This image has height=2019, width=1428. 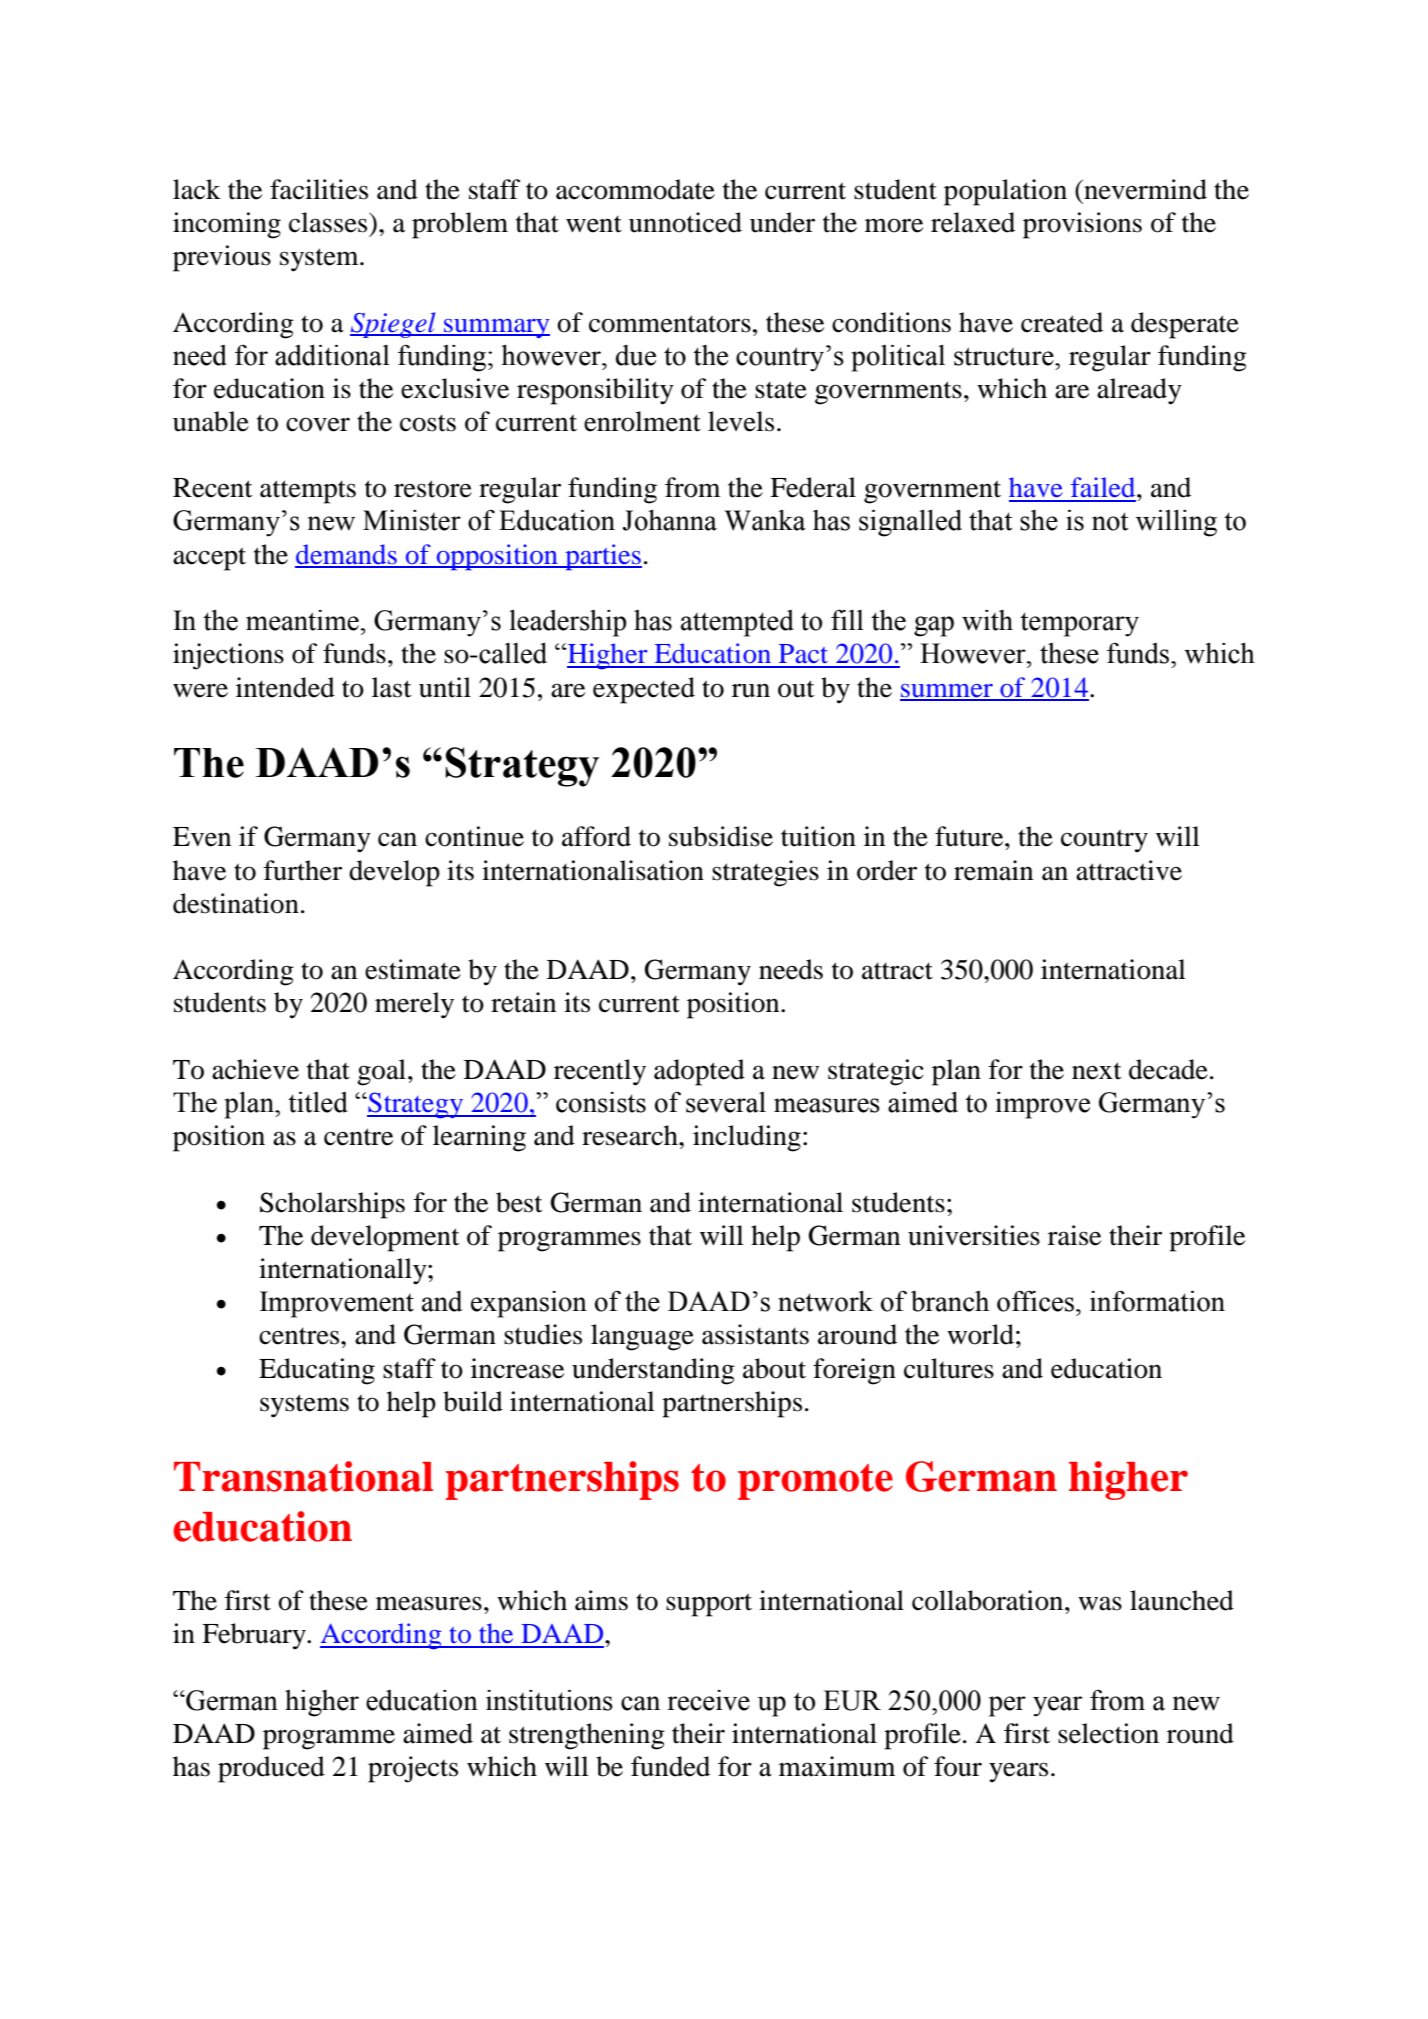 I want to click on attempted, so click(x=737, y=623).
